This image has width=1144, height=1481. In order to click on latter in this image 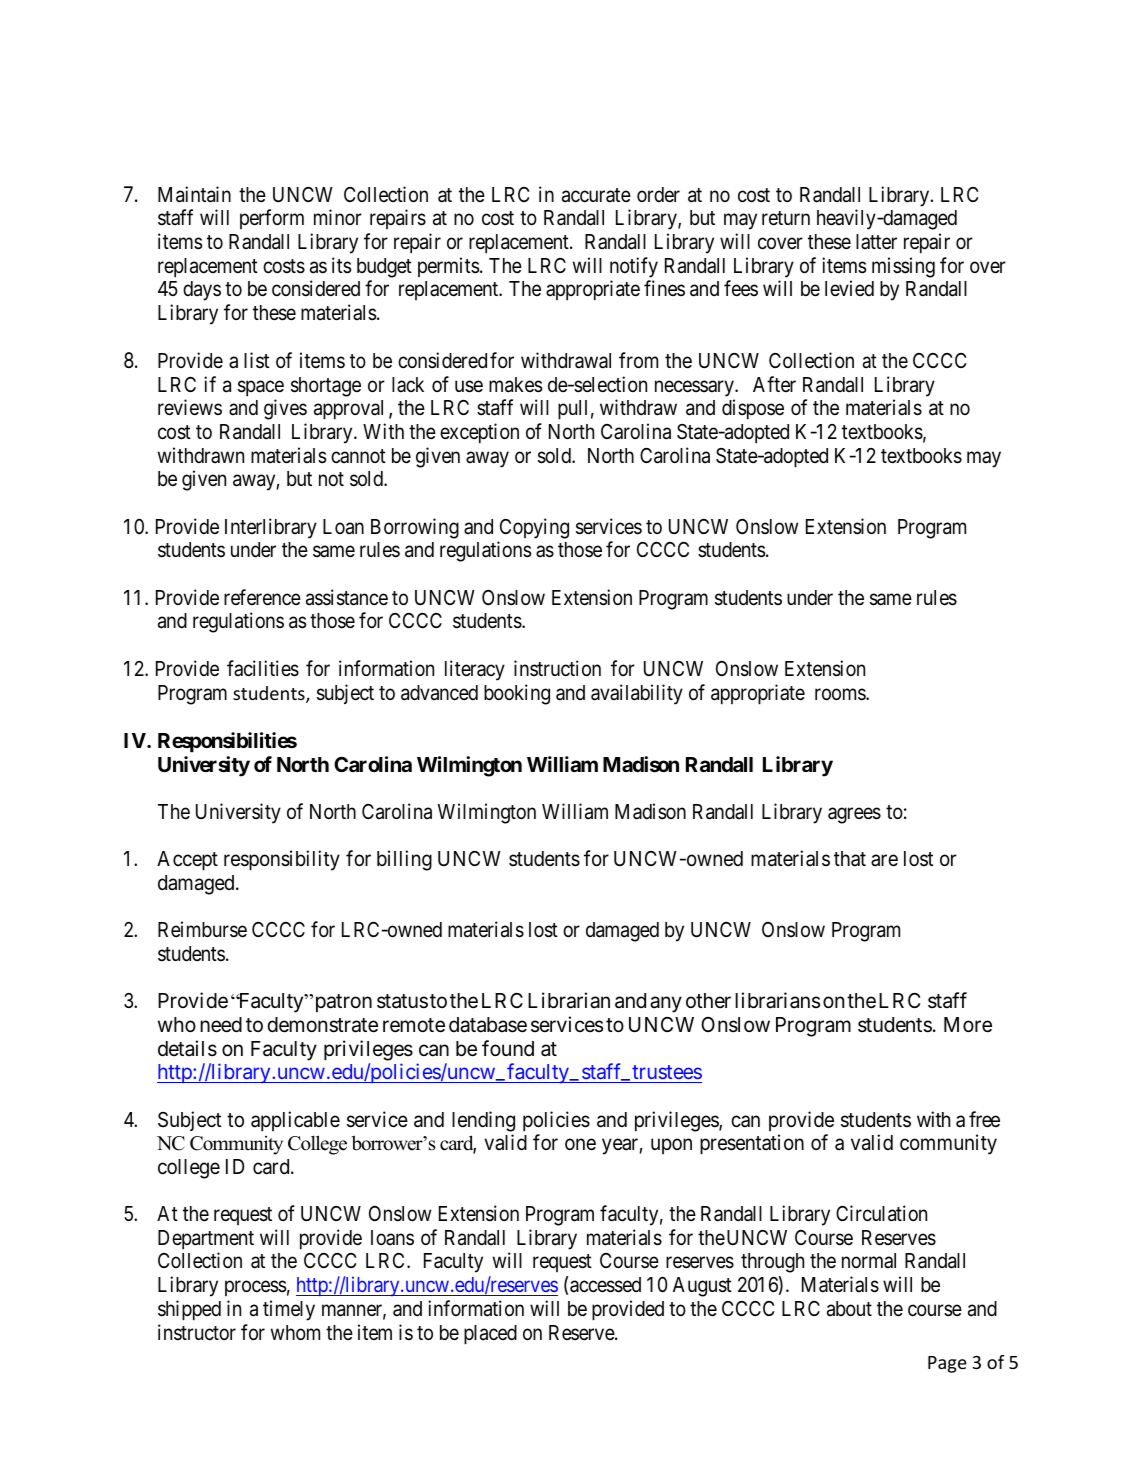, I will do `click(876, 241)`.
